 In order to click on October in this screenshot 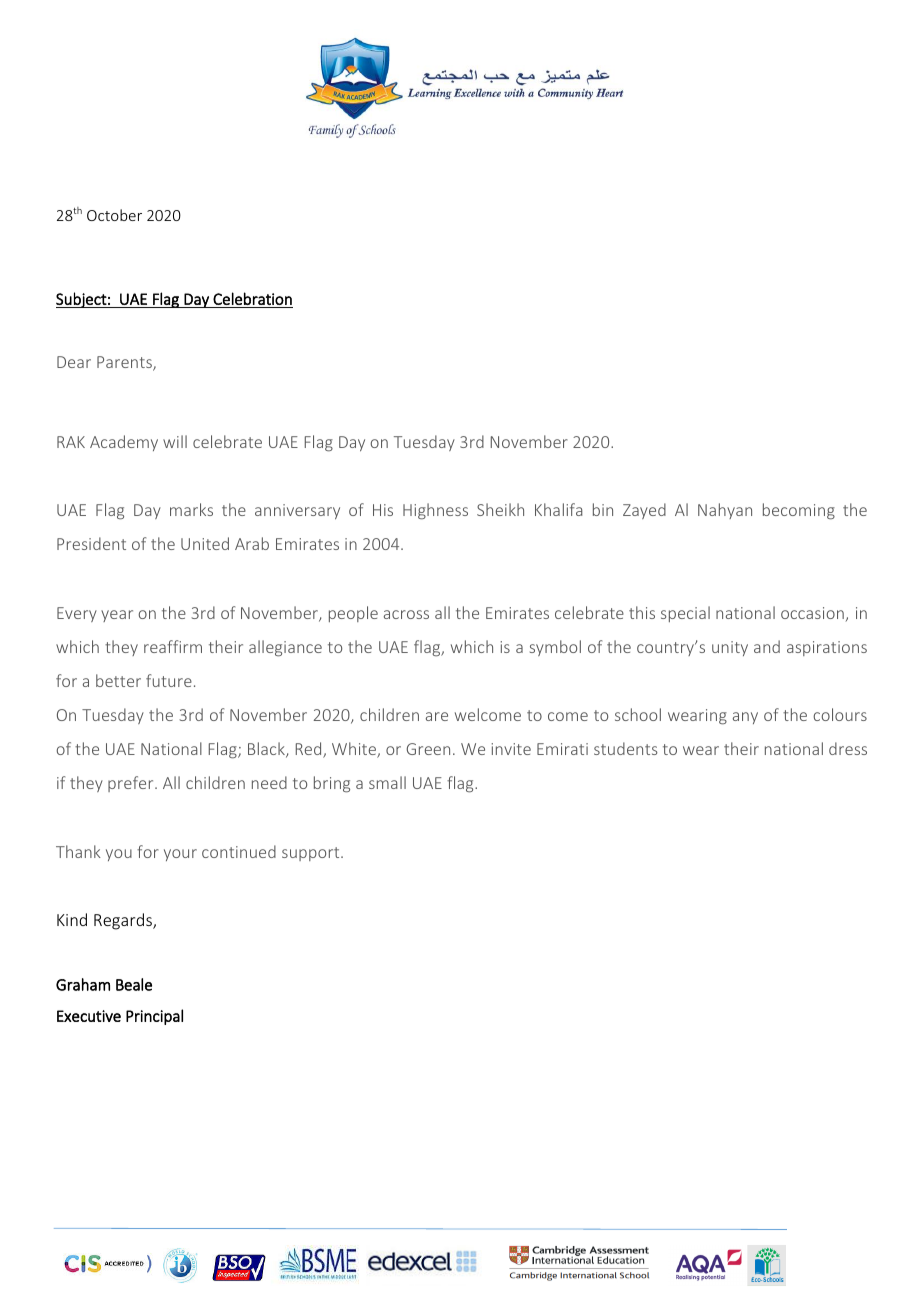, I will do `click(114, 215)`.
